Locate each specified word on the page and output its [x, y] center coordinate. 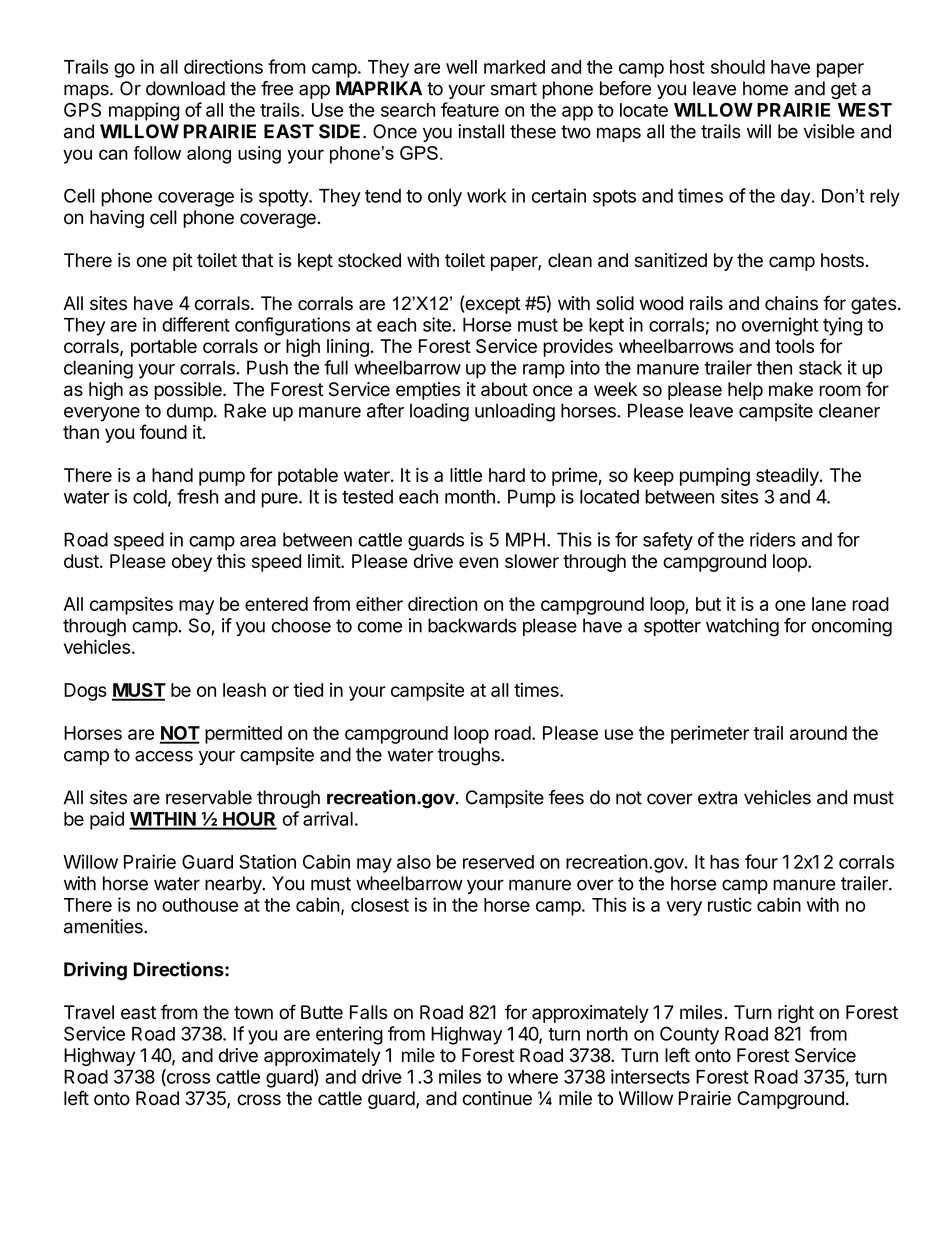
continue [497, 1098]
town [253, 1013]
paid [107, 820]
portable [164, 348]
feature [470, 109]
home [765, 88]
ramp [544, 371]
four [761, 861]
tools [794, 346]
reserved [498, 862]
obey [192, 563]
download [185, 88]
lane [829, 604]
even [478, 562]
